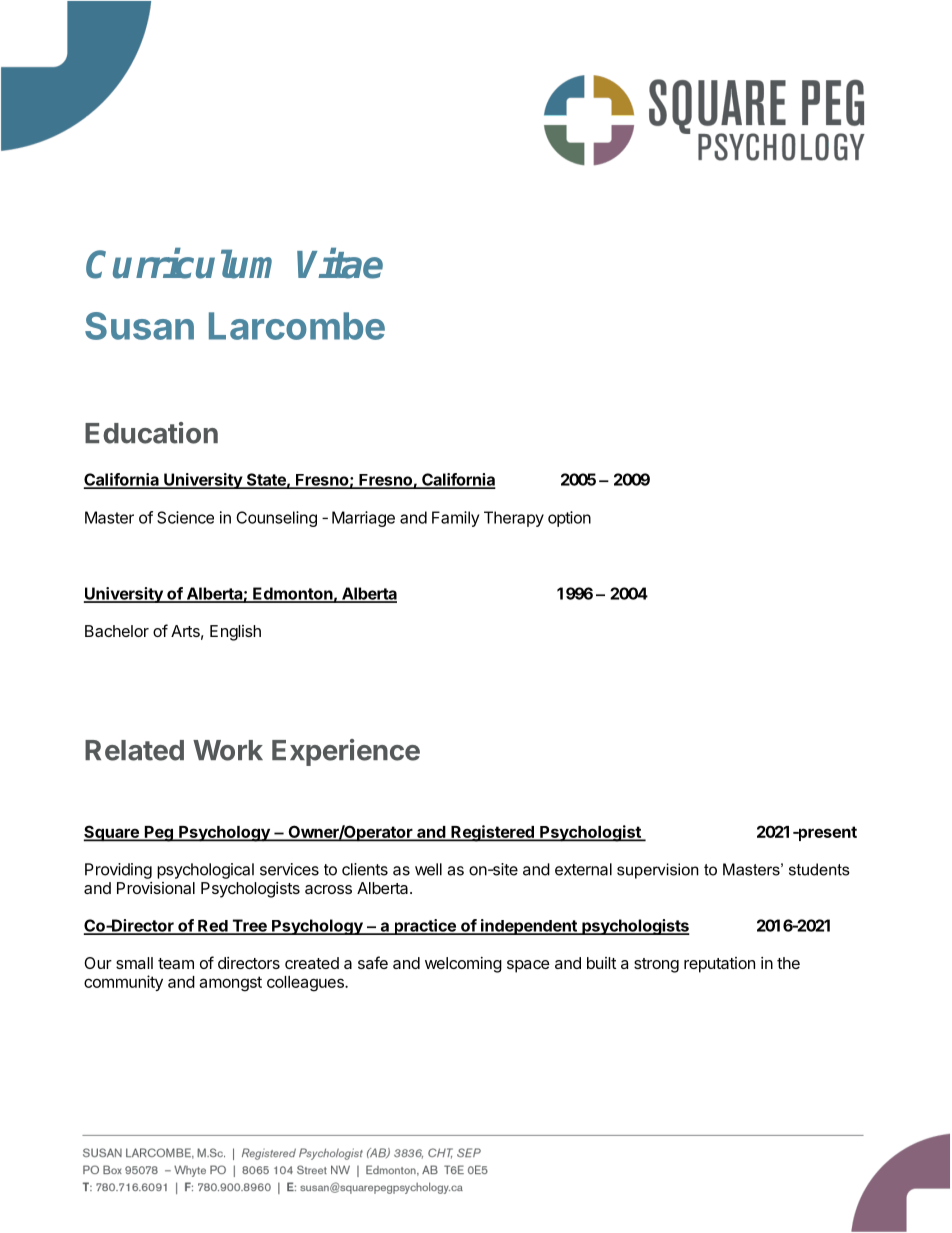 Image resolution: width=952 pixels, height=1233 pixels. What do you see at coordinates (514, 519) in the image?
I see `Therapy` at bounding box center [514, 519].
